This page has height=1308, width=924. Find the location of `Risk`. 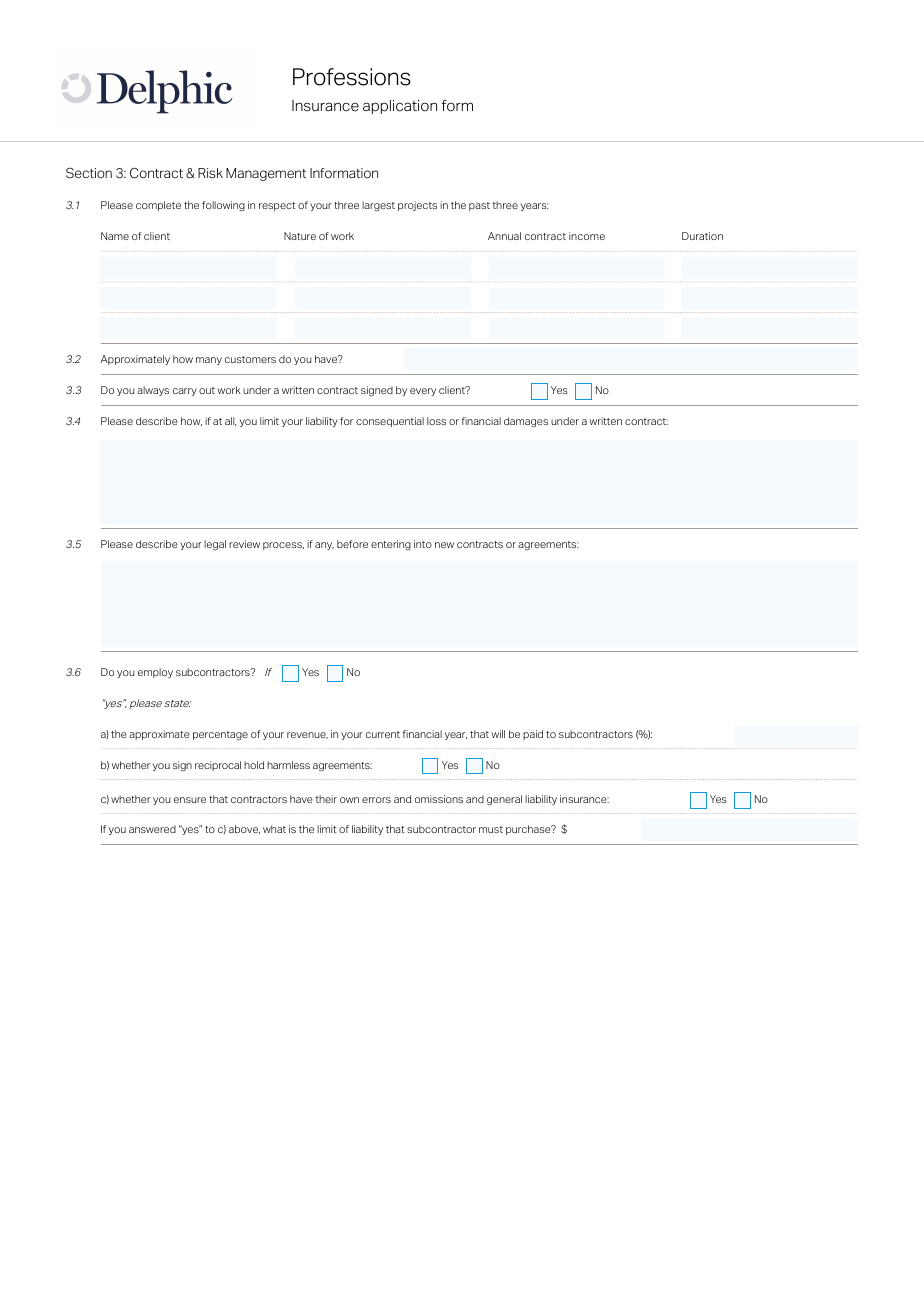

Risk is located at coordinates (210, 173).
